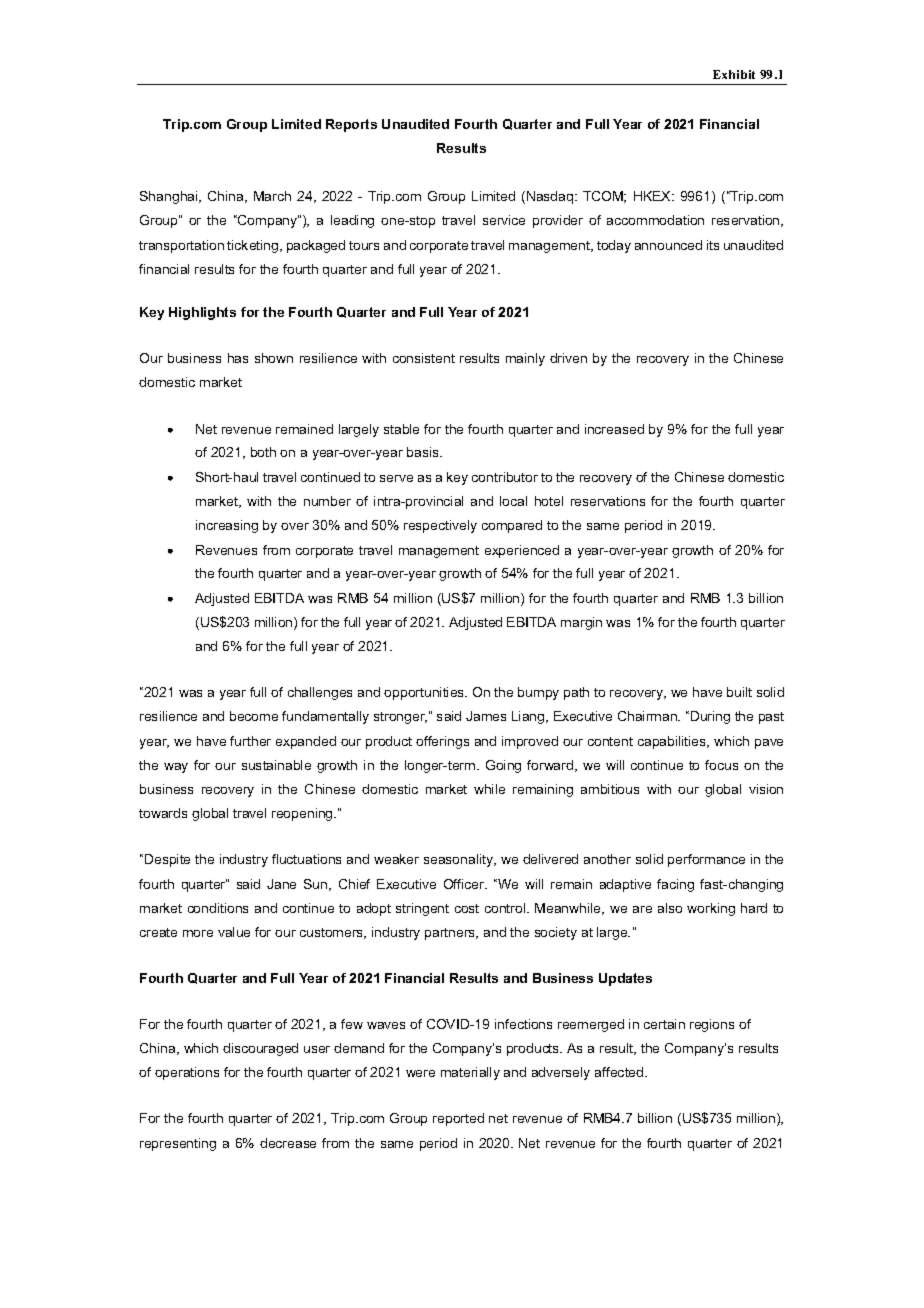 The image size is (924, 1308). I want to click on Highlights, so click(202, 313).
